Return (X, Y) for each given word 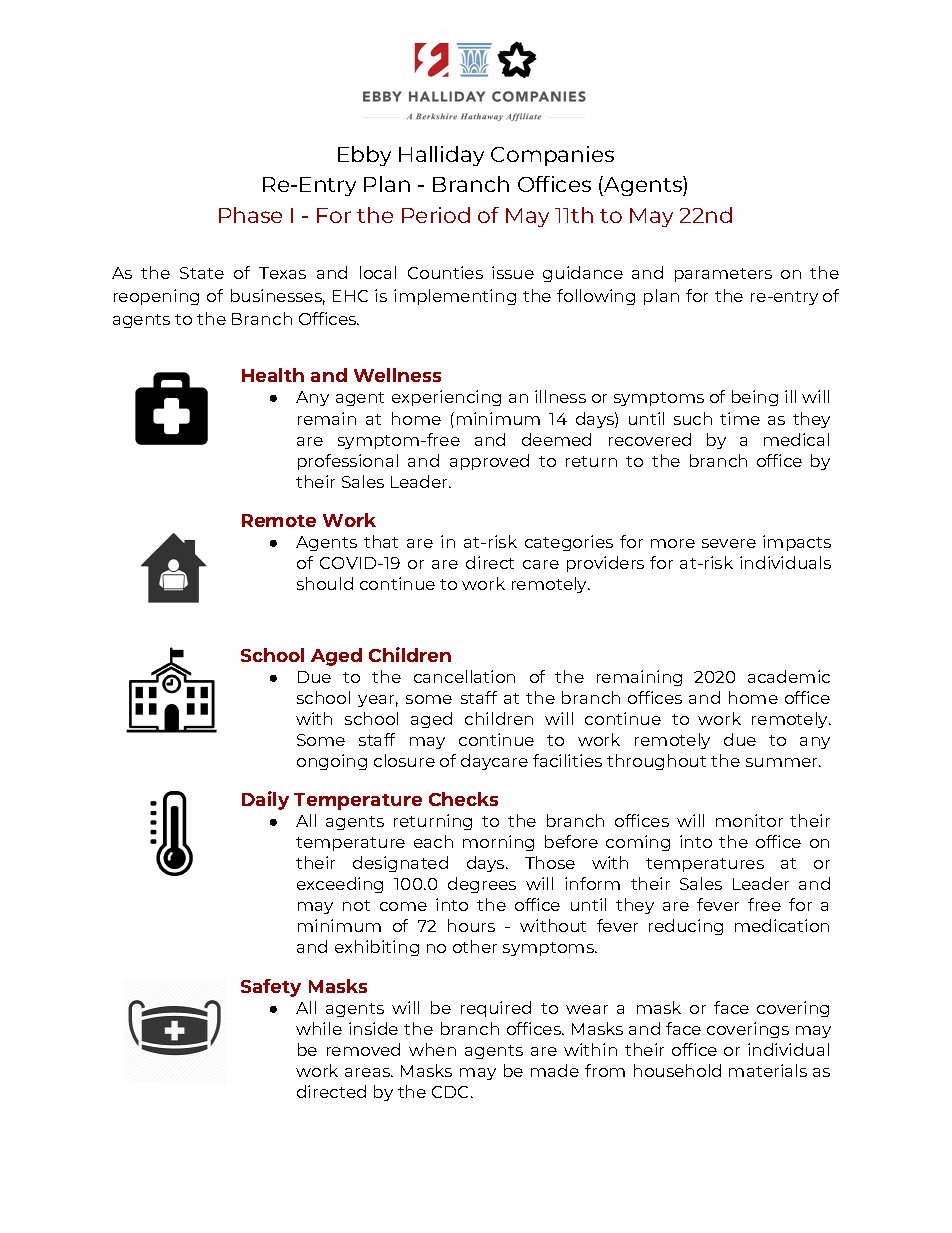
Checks (463, 799)
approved (489, 462)
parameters (723, 275)
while (319, 1028)
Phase (250, 215)
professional (348, 462)
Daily (265, 800)
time (740, 418)
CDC (452, 1092)
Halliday (441, 156)
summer (783, 762)
